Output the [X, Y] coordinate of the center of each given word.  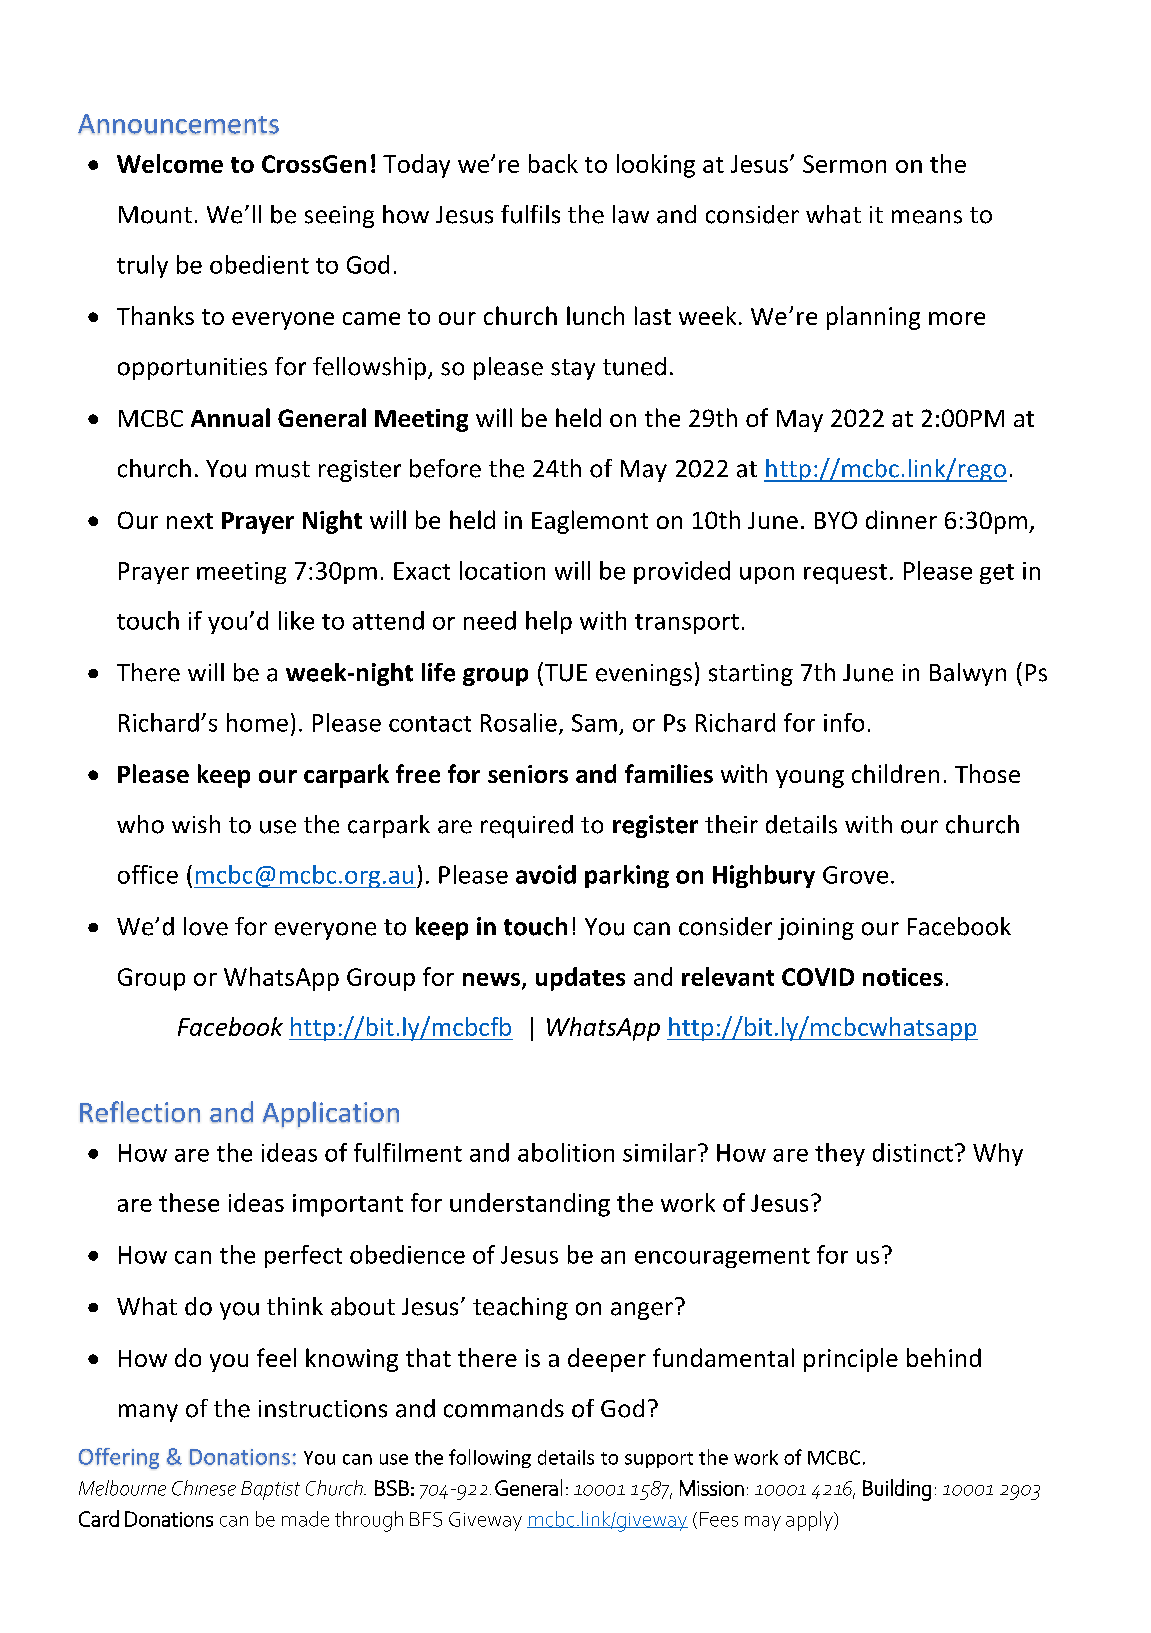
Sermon [844, 164]
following [490, 1458]
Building [897, 1490]
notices [903, 977]
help [549, 622]
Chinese [204, 1488]
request [845, 574]
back [553, 163]
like [296, 620]
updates [580, 979]
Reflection [140, 1112]
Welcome [170, 163]
